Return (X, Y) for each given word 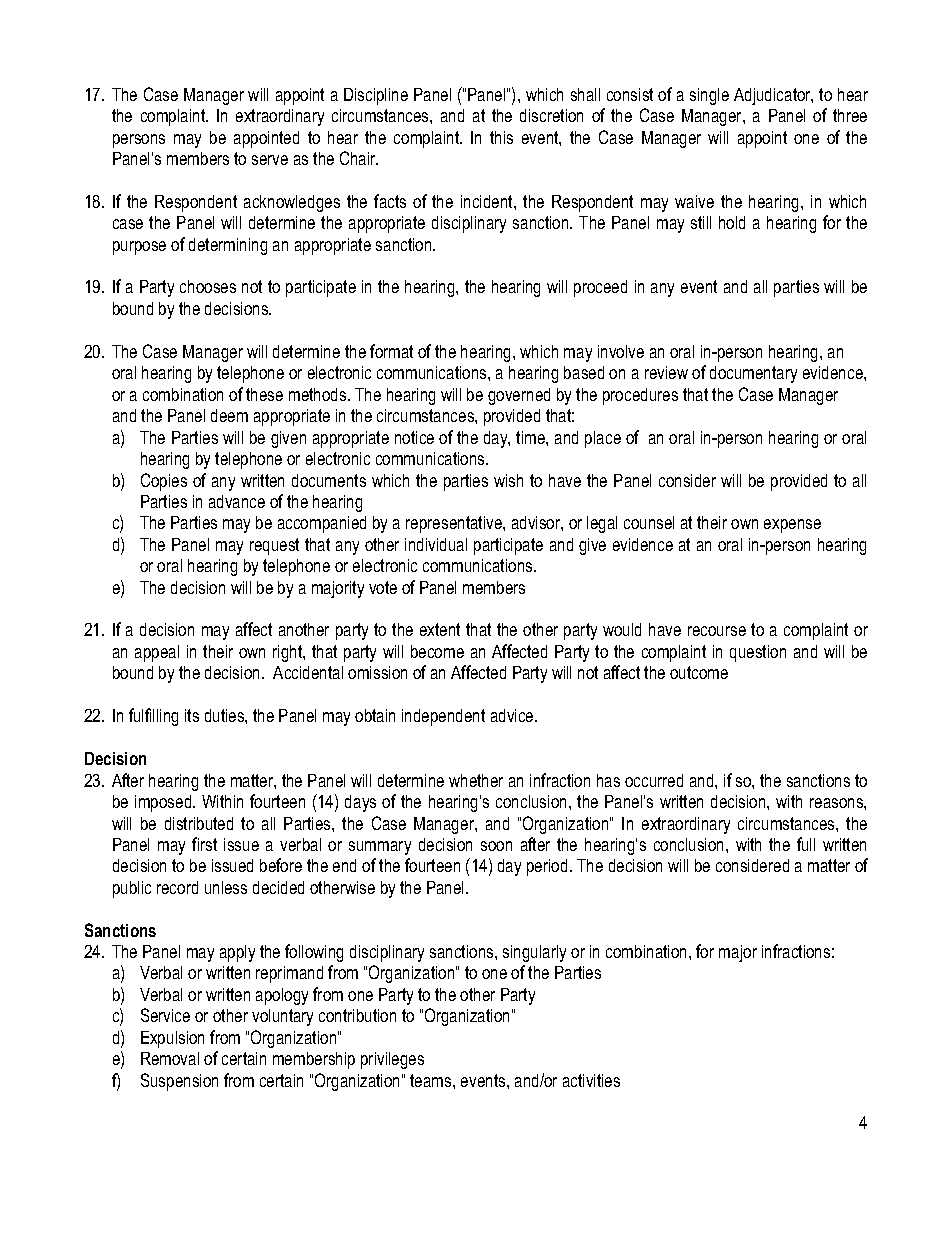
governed (519, 396)
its (192, 715)
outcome (699, 672)
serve (270, 160)
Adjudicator (773, 96)
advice (513, 715)
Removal (170, 1058)
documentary (753, 374)
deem (229, 415)
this (501, 137)
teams (432, 1080)
